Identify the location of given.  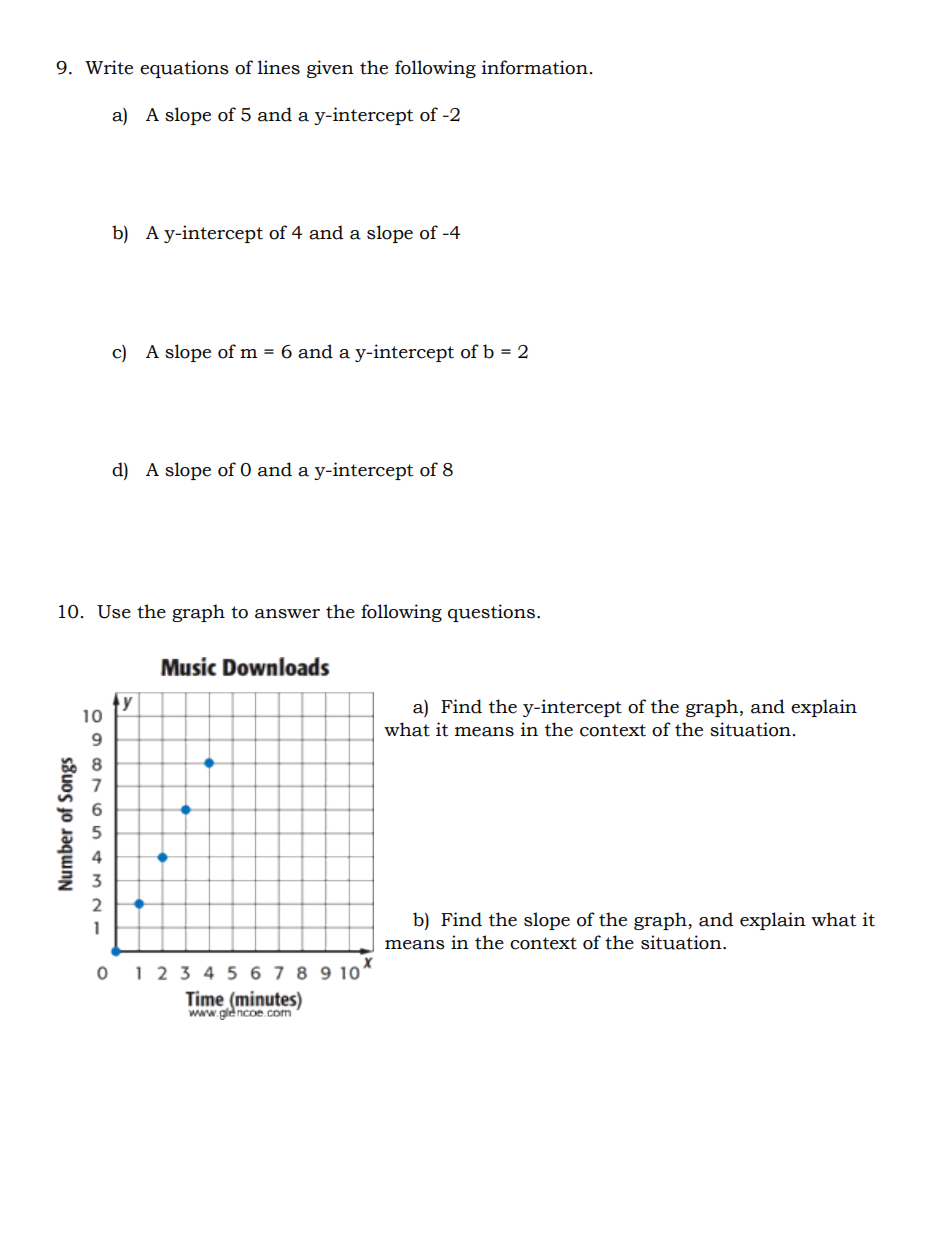
(330, 69).
